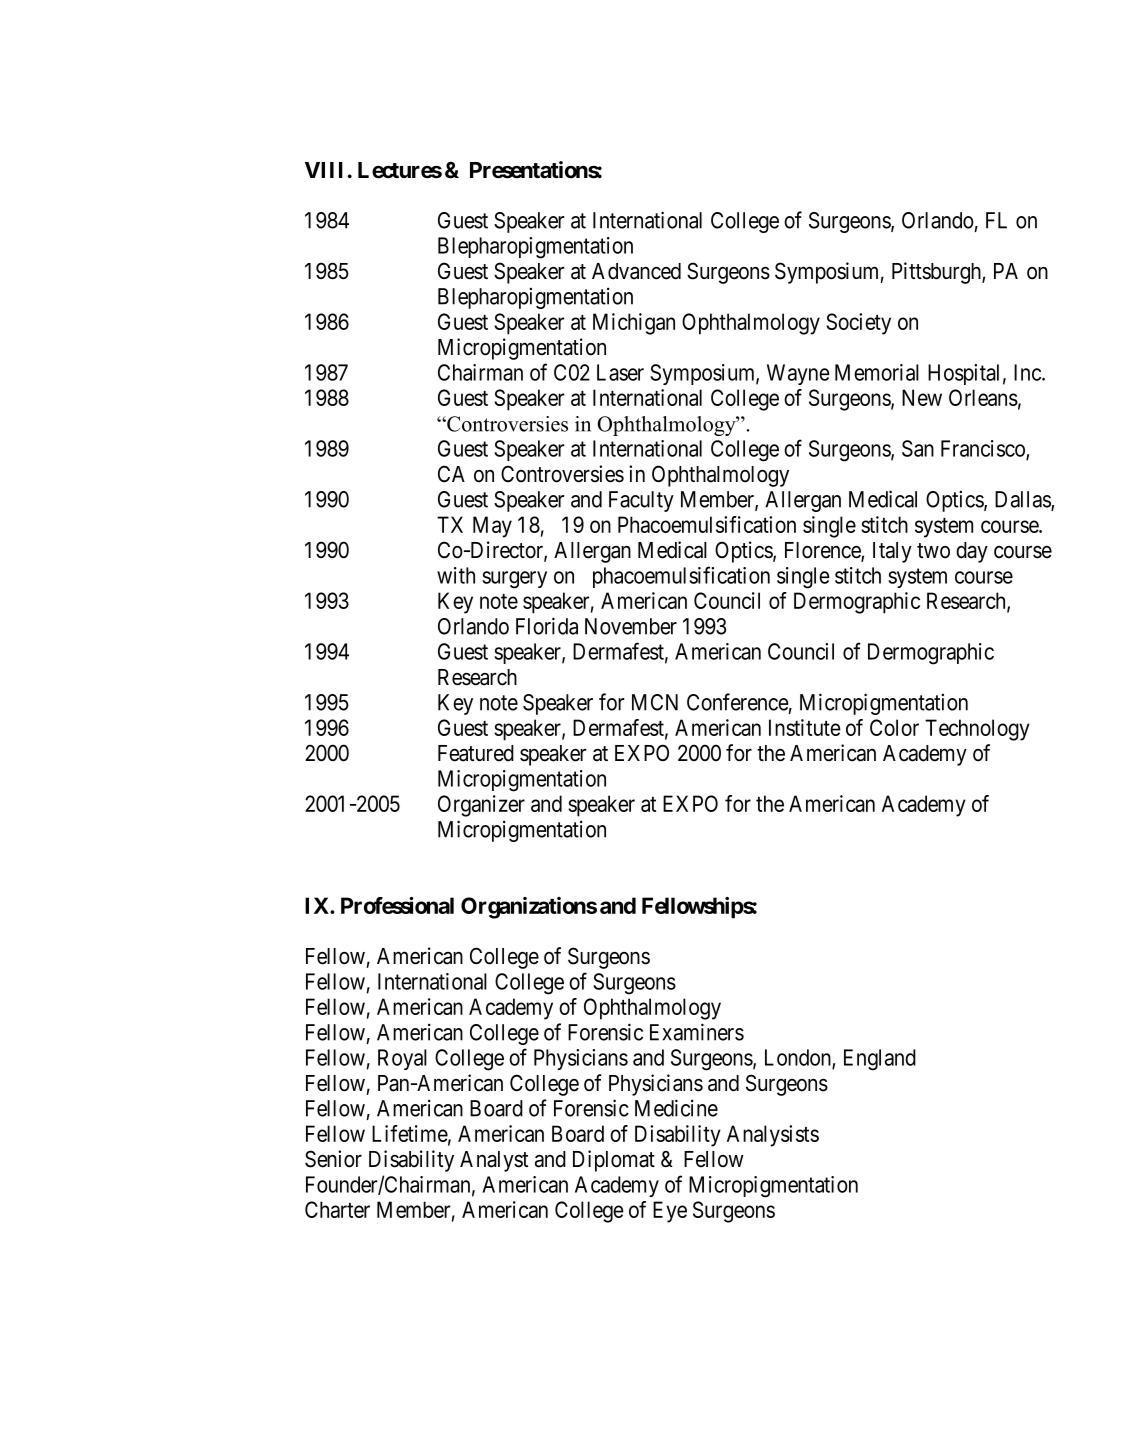 Image resolution: width=1125 pixels, height=1456 pixels. What do you see at coordinates (858, 324) in the screenshot?
I see `Society` at bounding box center [858, 324].
